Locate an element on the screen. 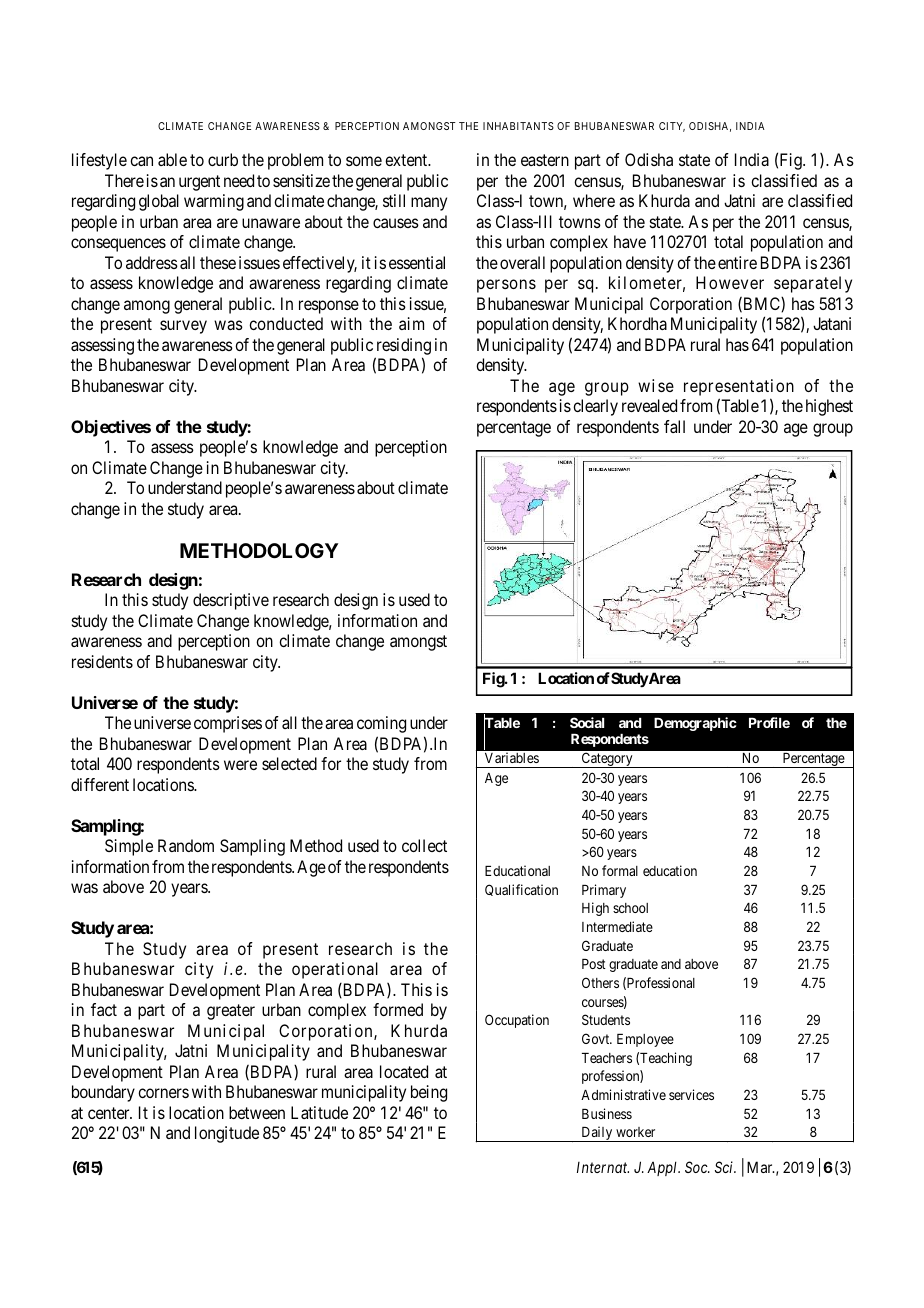 The image size is (924, 1308). extent is located at coordinates (407, 160).
